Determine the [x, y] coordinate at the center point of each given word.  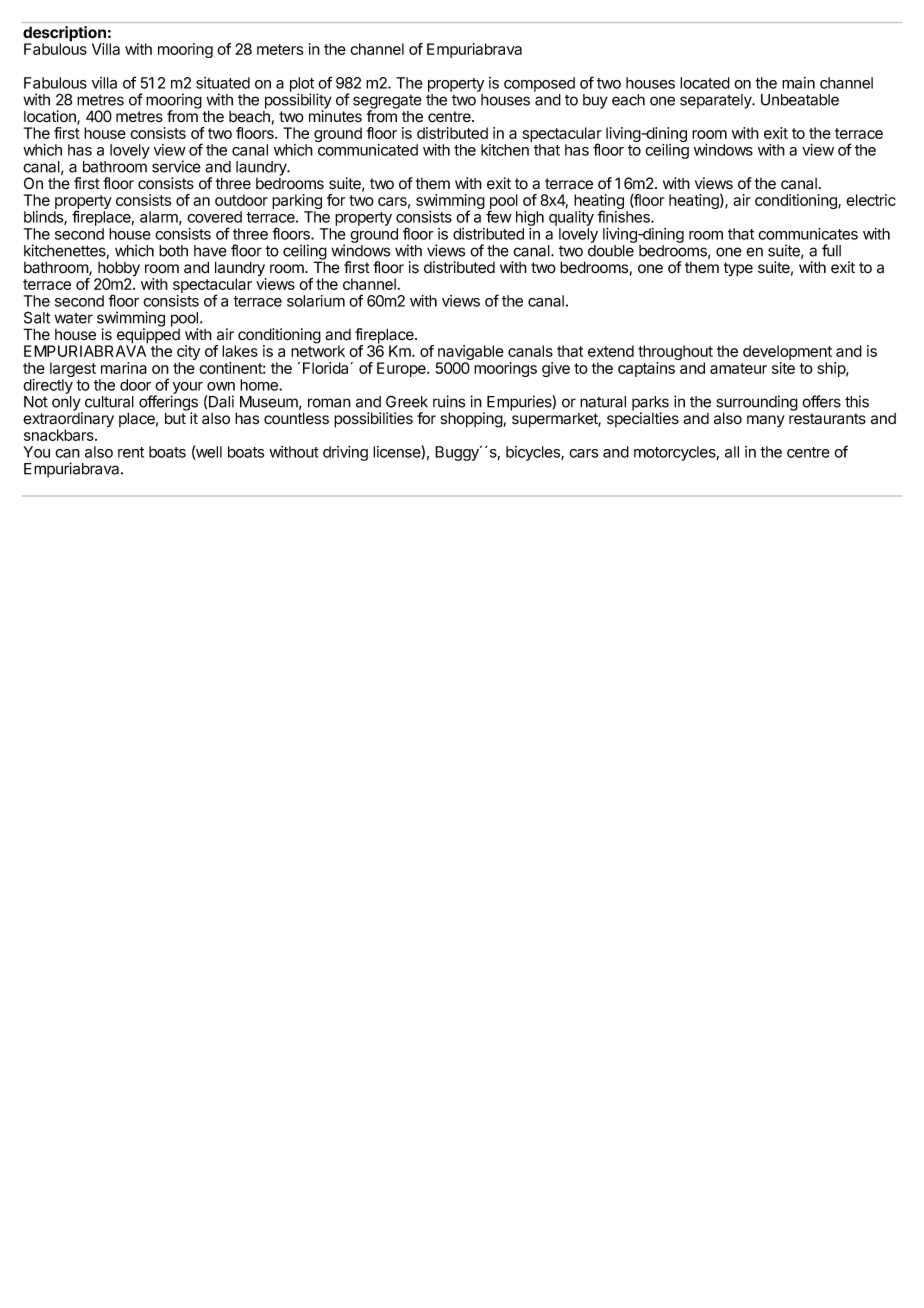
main [798, 83]
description [65, 35]
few [499, 216]
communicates [808, 234]
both [173, 251]
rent [131, 452]
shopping [471, 420]
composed [539, 84]
